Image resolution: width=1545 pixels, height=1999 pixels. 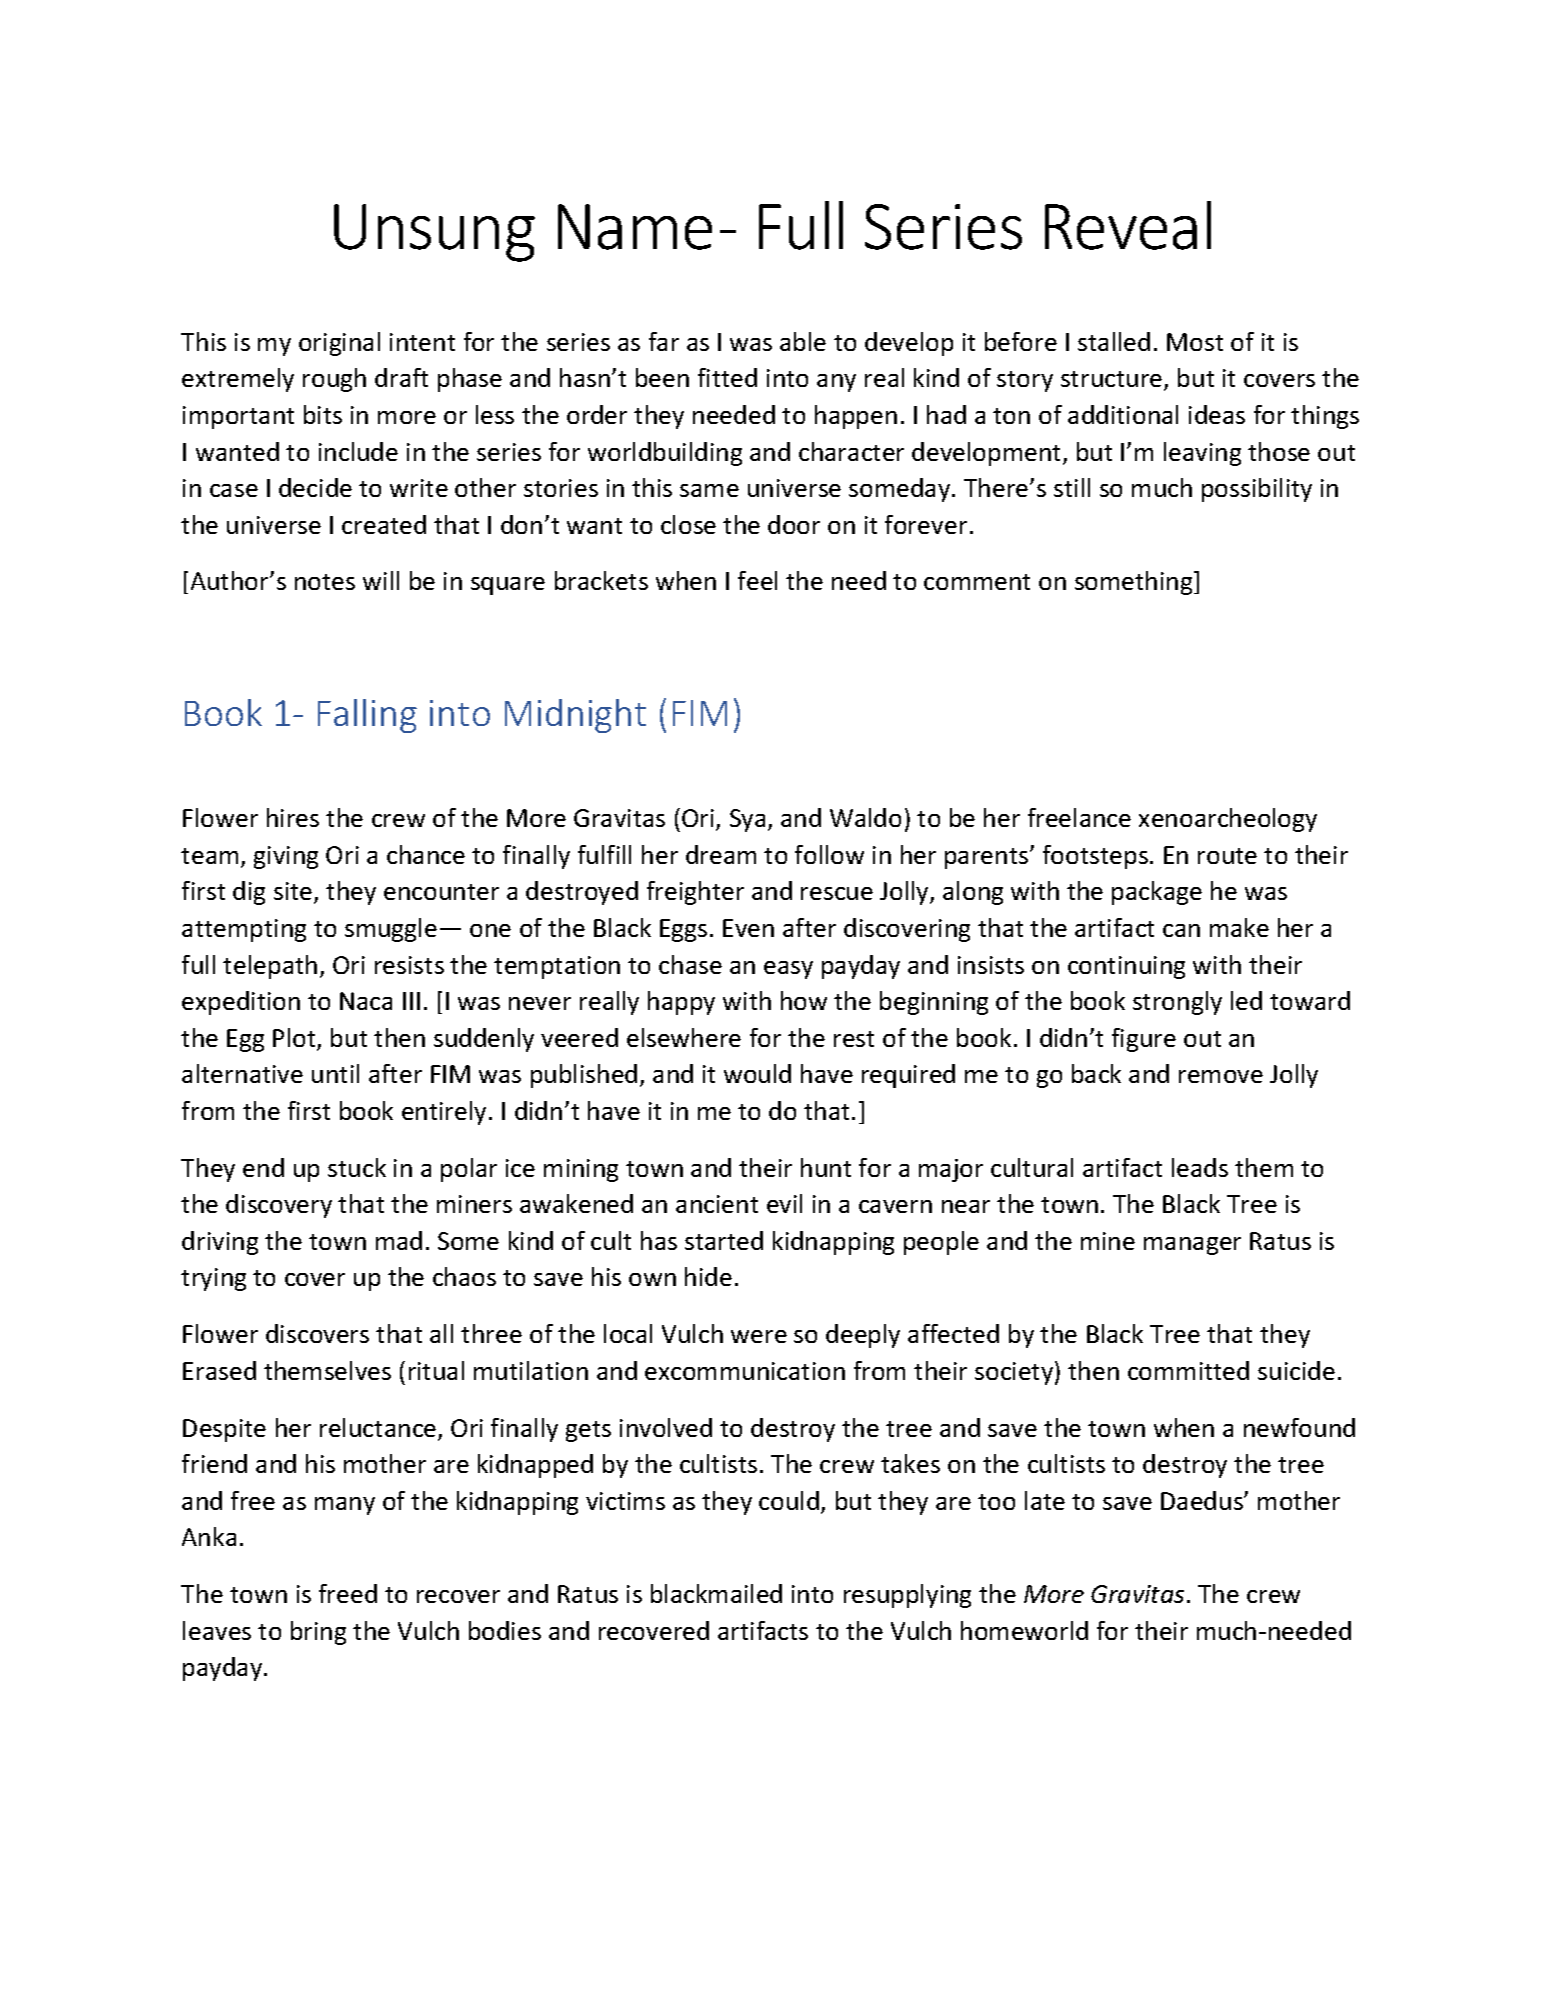 I want to click on would, so click(x=757, y=1073).
